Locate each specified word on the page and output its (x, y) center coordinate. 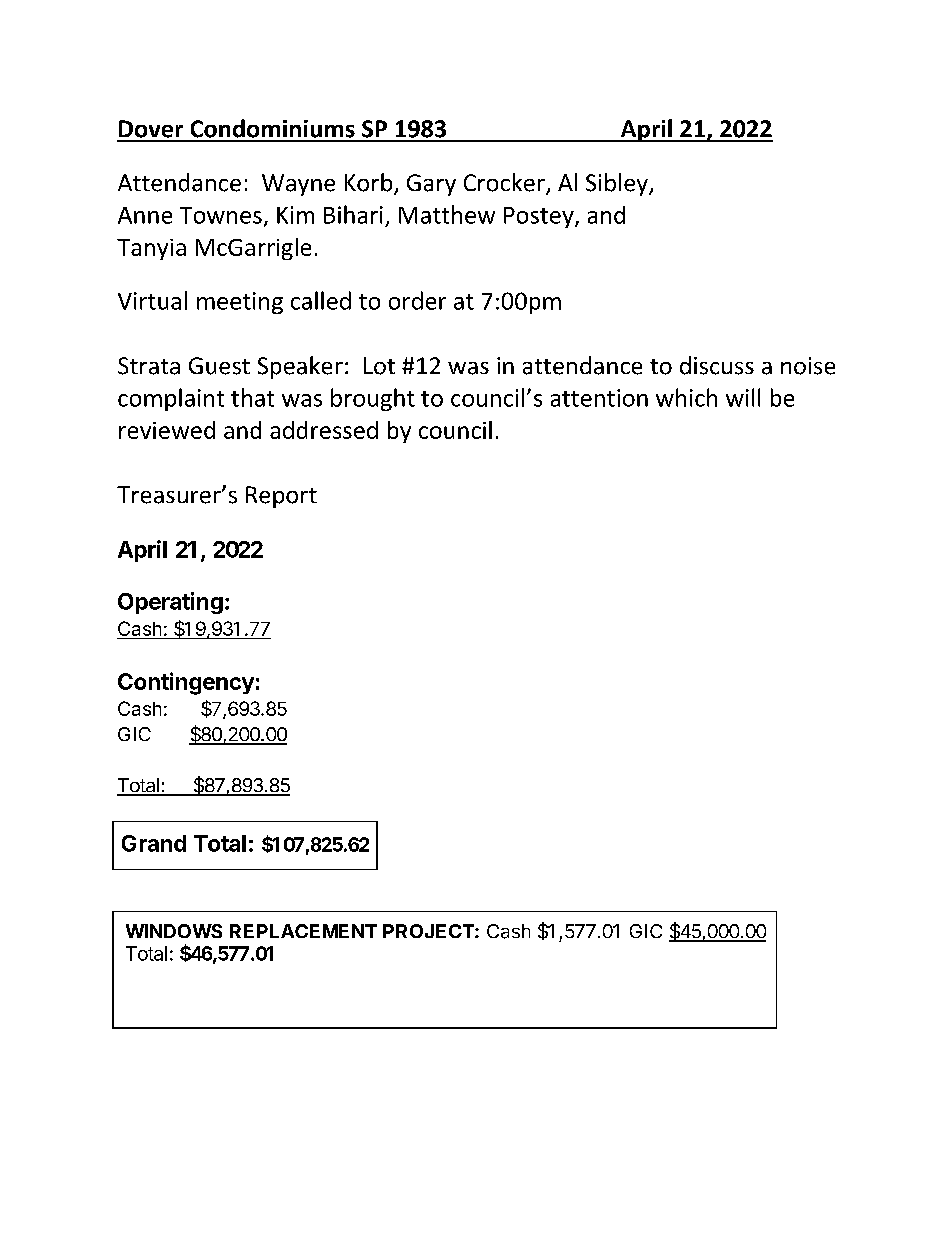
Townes (221, 215)
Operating (170, 603)
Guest (219, 366)
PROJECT (429, 931)
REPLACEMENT (303, 931)
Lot (379, 366)
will (743, 397)
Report (281, 497)
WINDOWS (174, 931)
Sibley (618, 184)
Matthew (447, 214)
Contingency (186, 683)
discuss (717, 365)
